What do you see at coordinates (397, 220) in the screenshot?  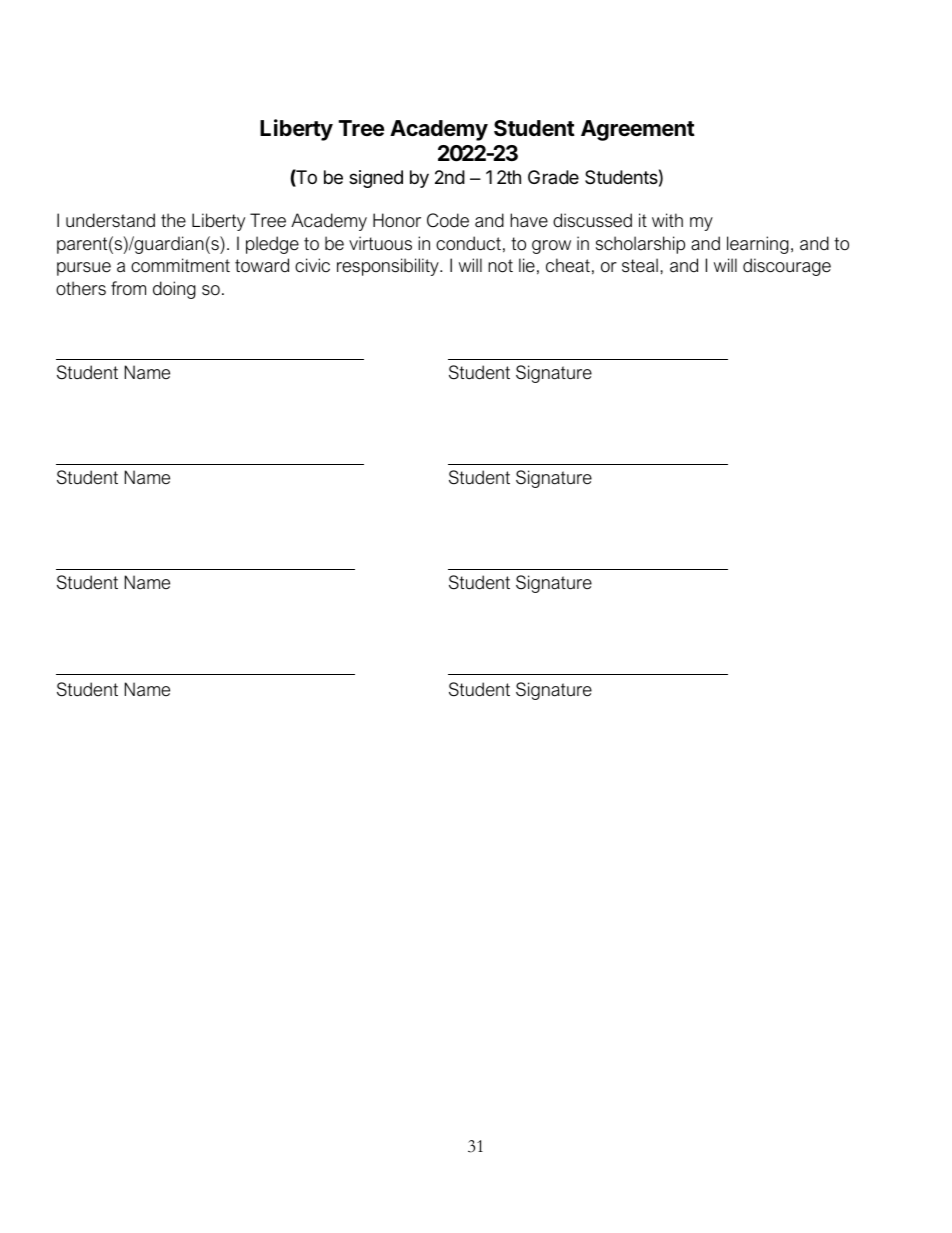 I see `Honor` at bounding box center [397, 220].
